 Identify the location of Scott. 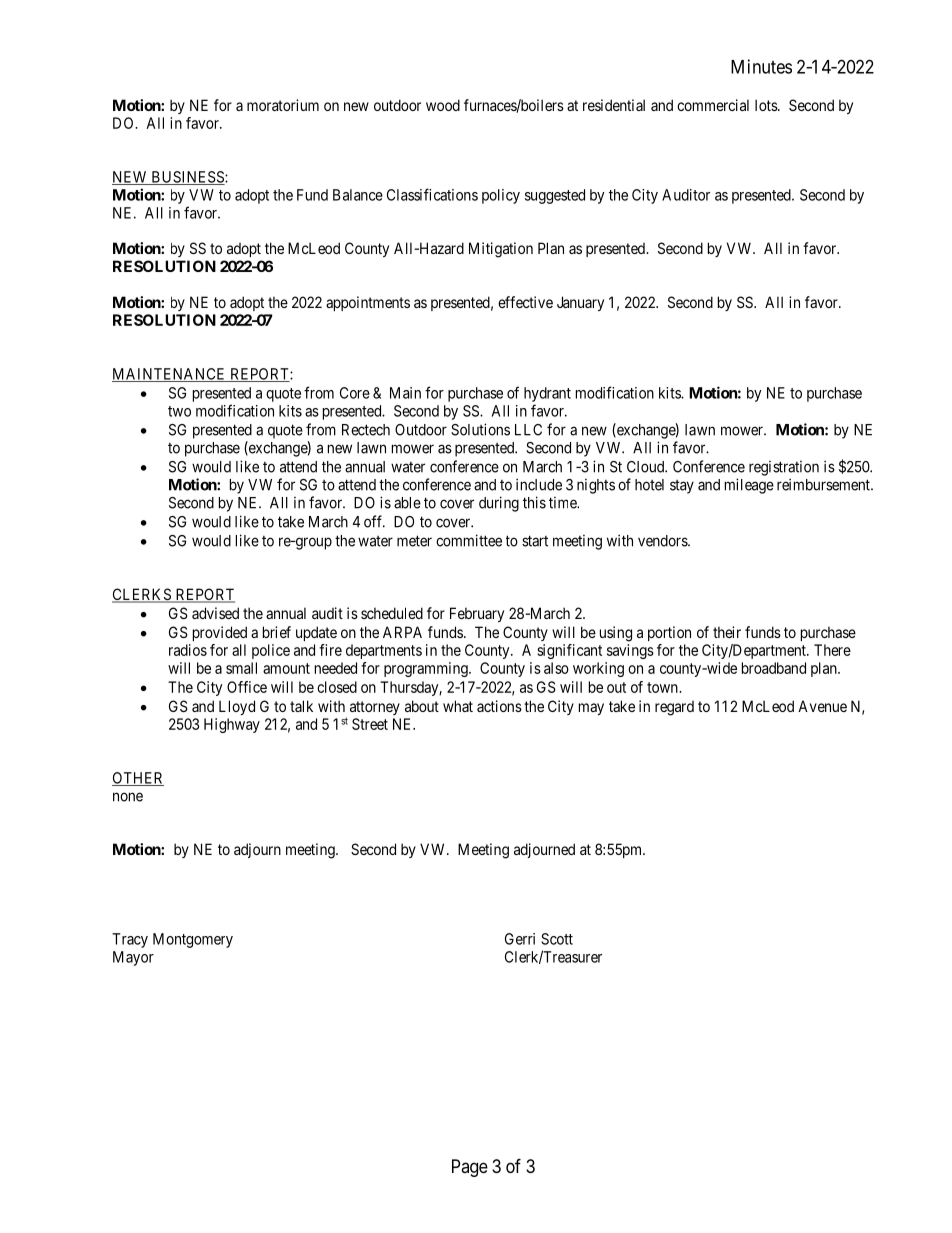
(557, 939).
